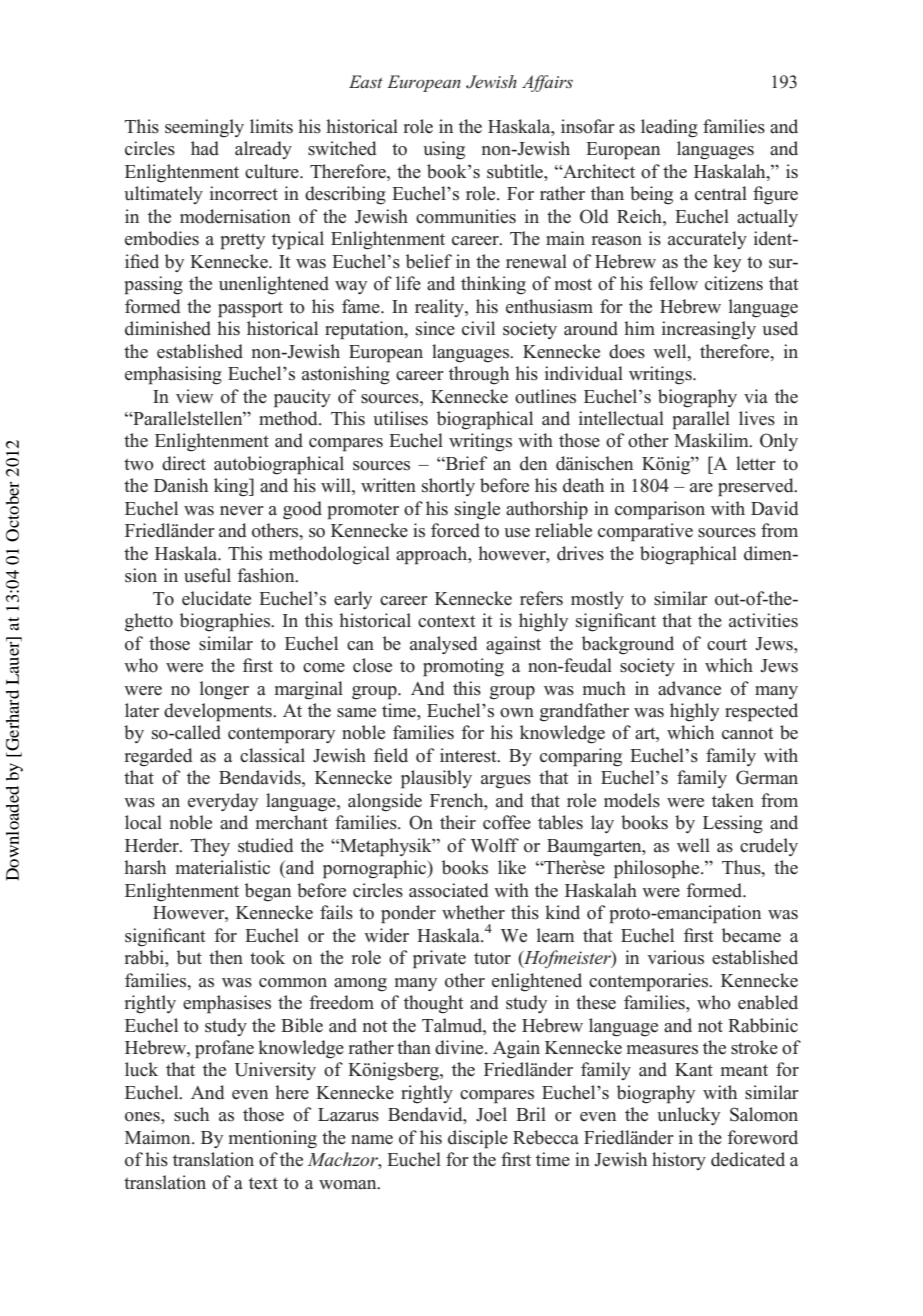 Image resolution: width=923 pixels, height=1316 pixels. Describe the element at coordinates (675, 957) in the screenshot. I see `various` at that location.
